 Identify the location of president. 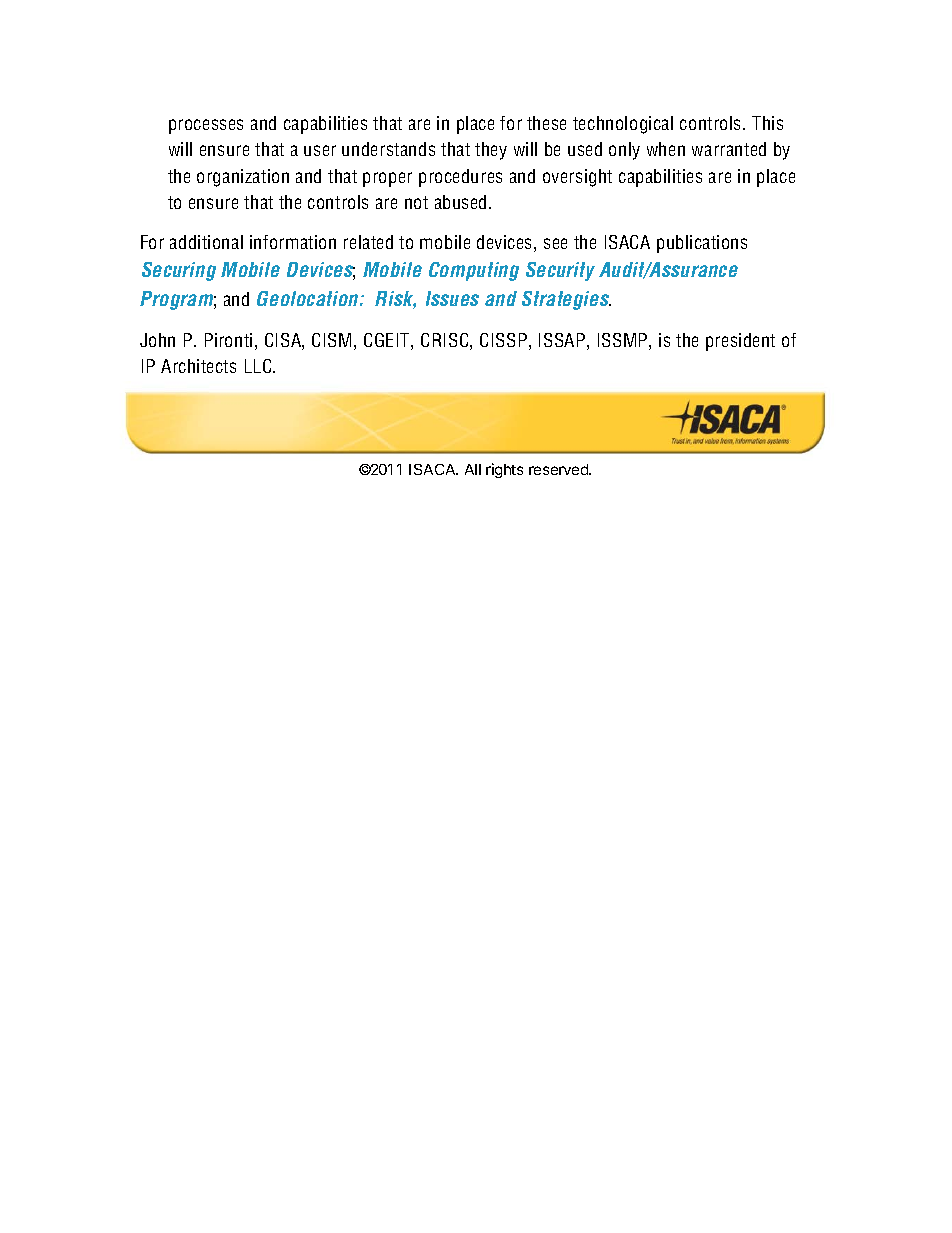
(740, 342).
